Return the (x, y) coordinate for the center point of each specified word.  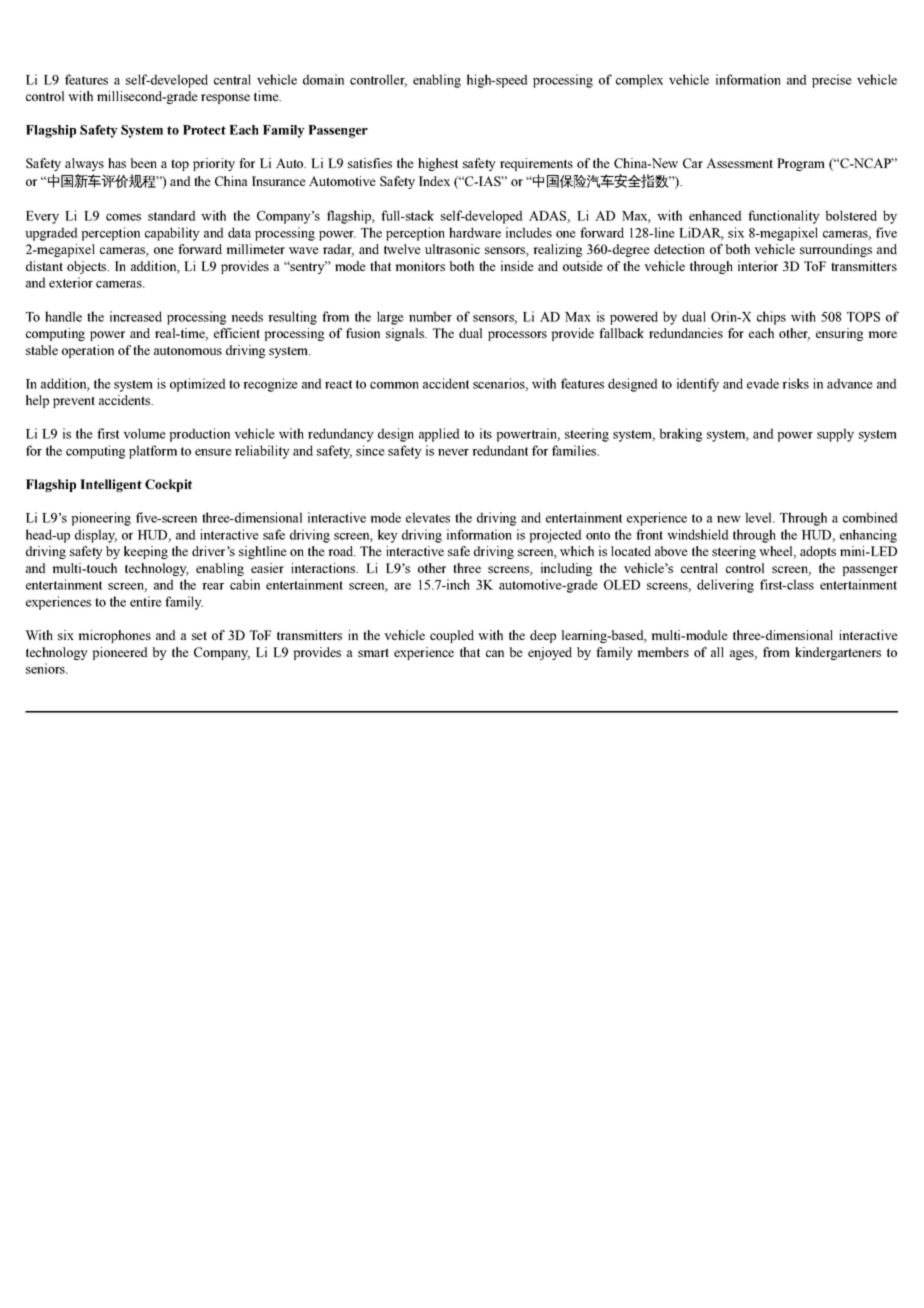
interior (758, 266)
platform (153, 452)
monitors (420, 266)
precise (832, 81)
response (225, 99)
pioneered (120, 653)
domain (323, 79)
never (453, 452)
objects (88, 267)
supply (835, 435)
